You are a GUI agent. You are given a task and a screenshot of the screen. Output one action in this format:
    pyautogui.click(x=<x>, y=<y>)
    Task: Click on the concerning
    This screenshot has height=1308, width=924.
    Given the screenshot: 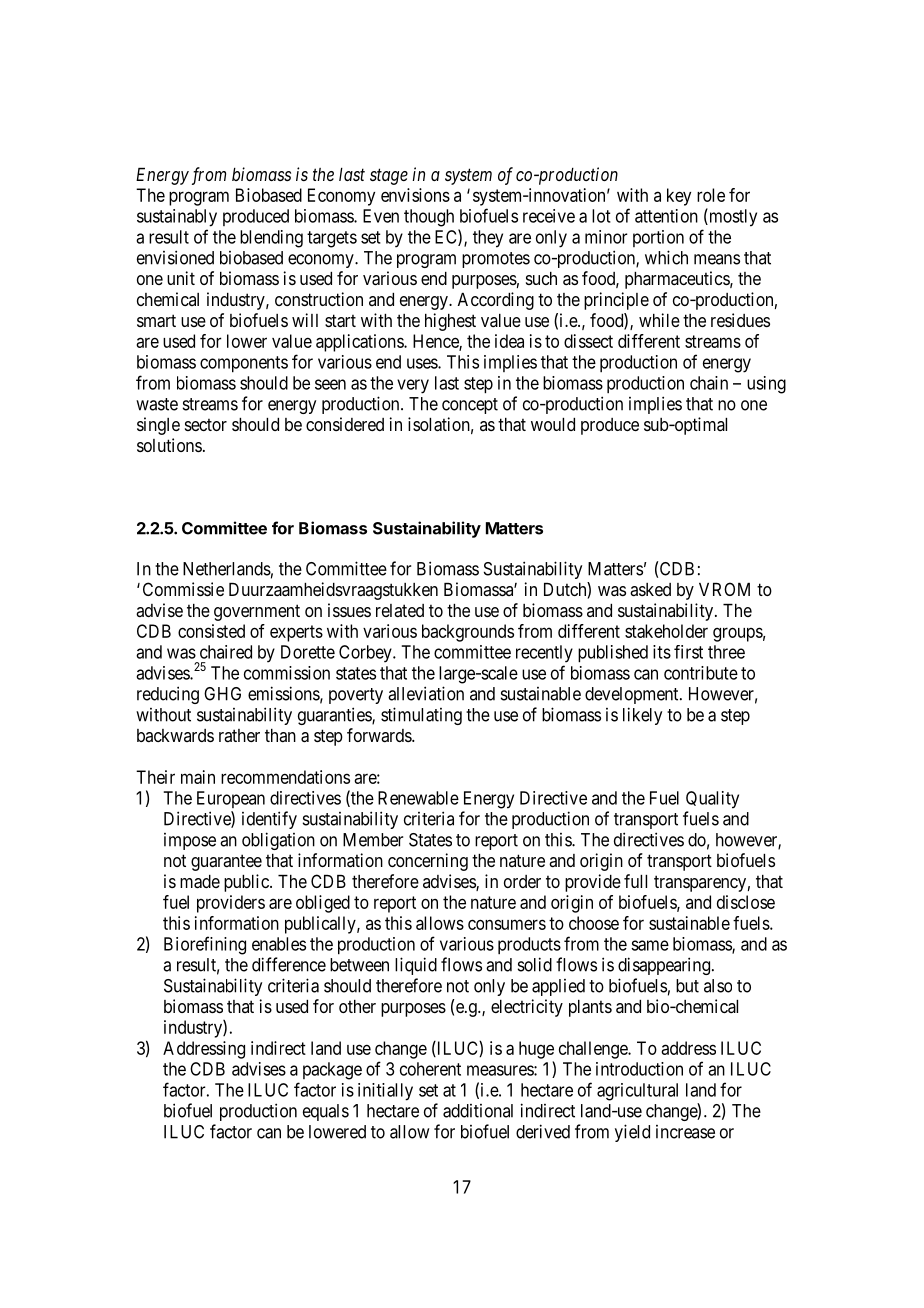 What is the action you would take?
    pyautogui.click(x=428, y=862)
